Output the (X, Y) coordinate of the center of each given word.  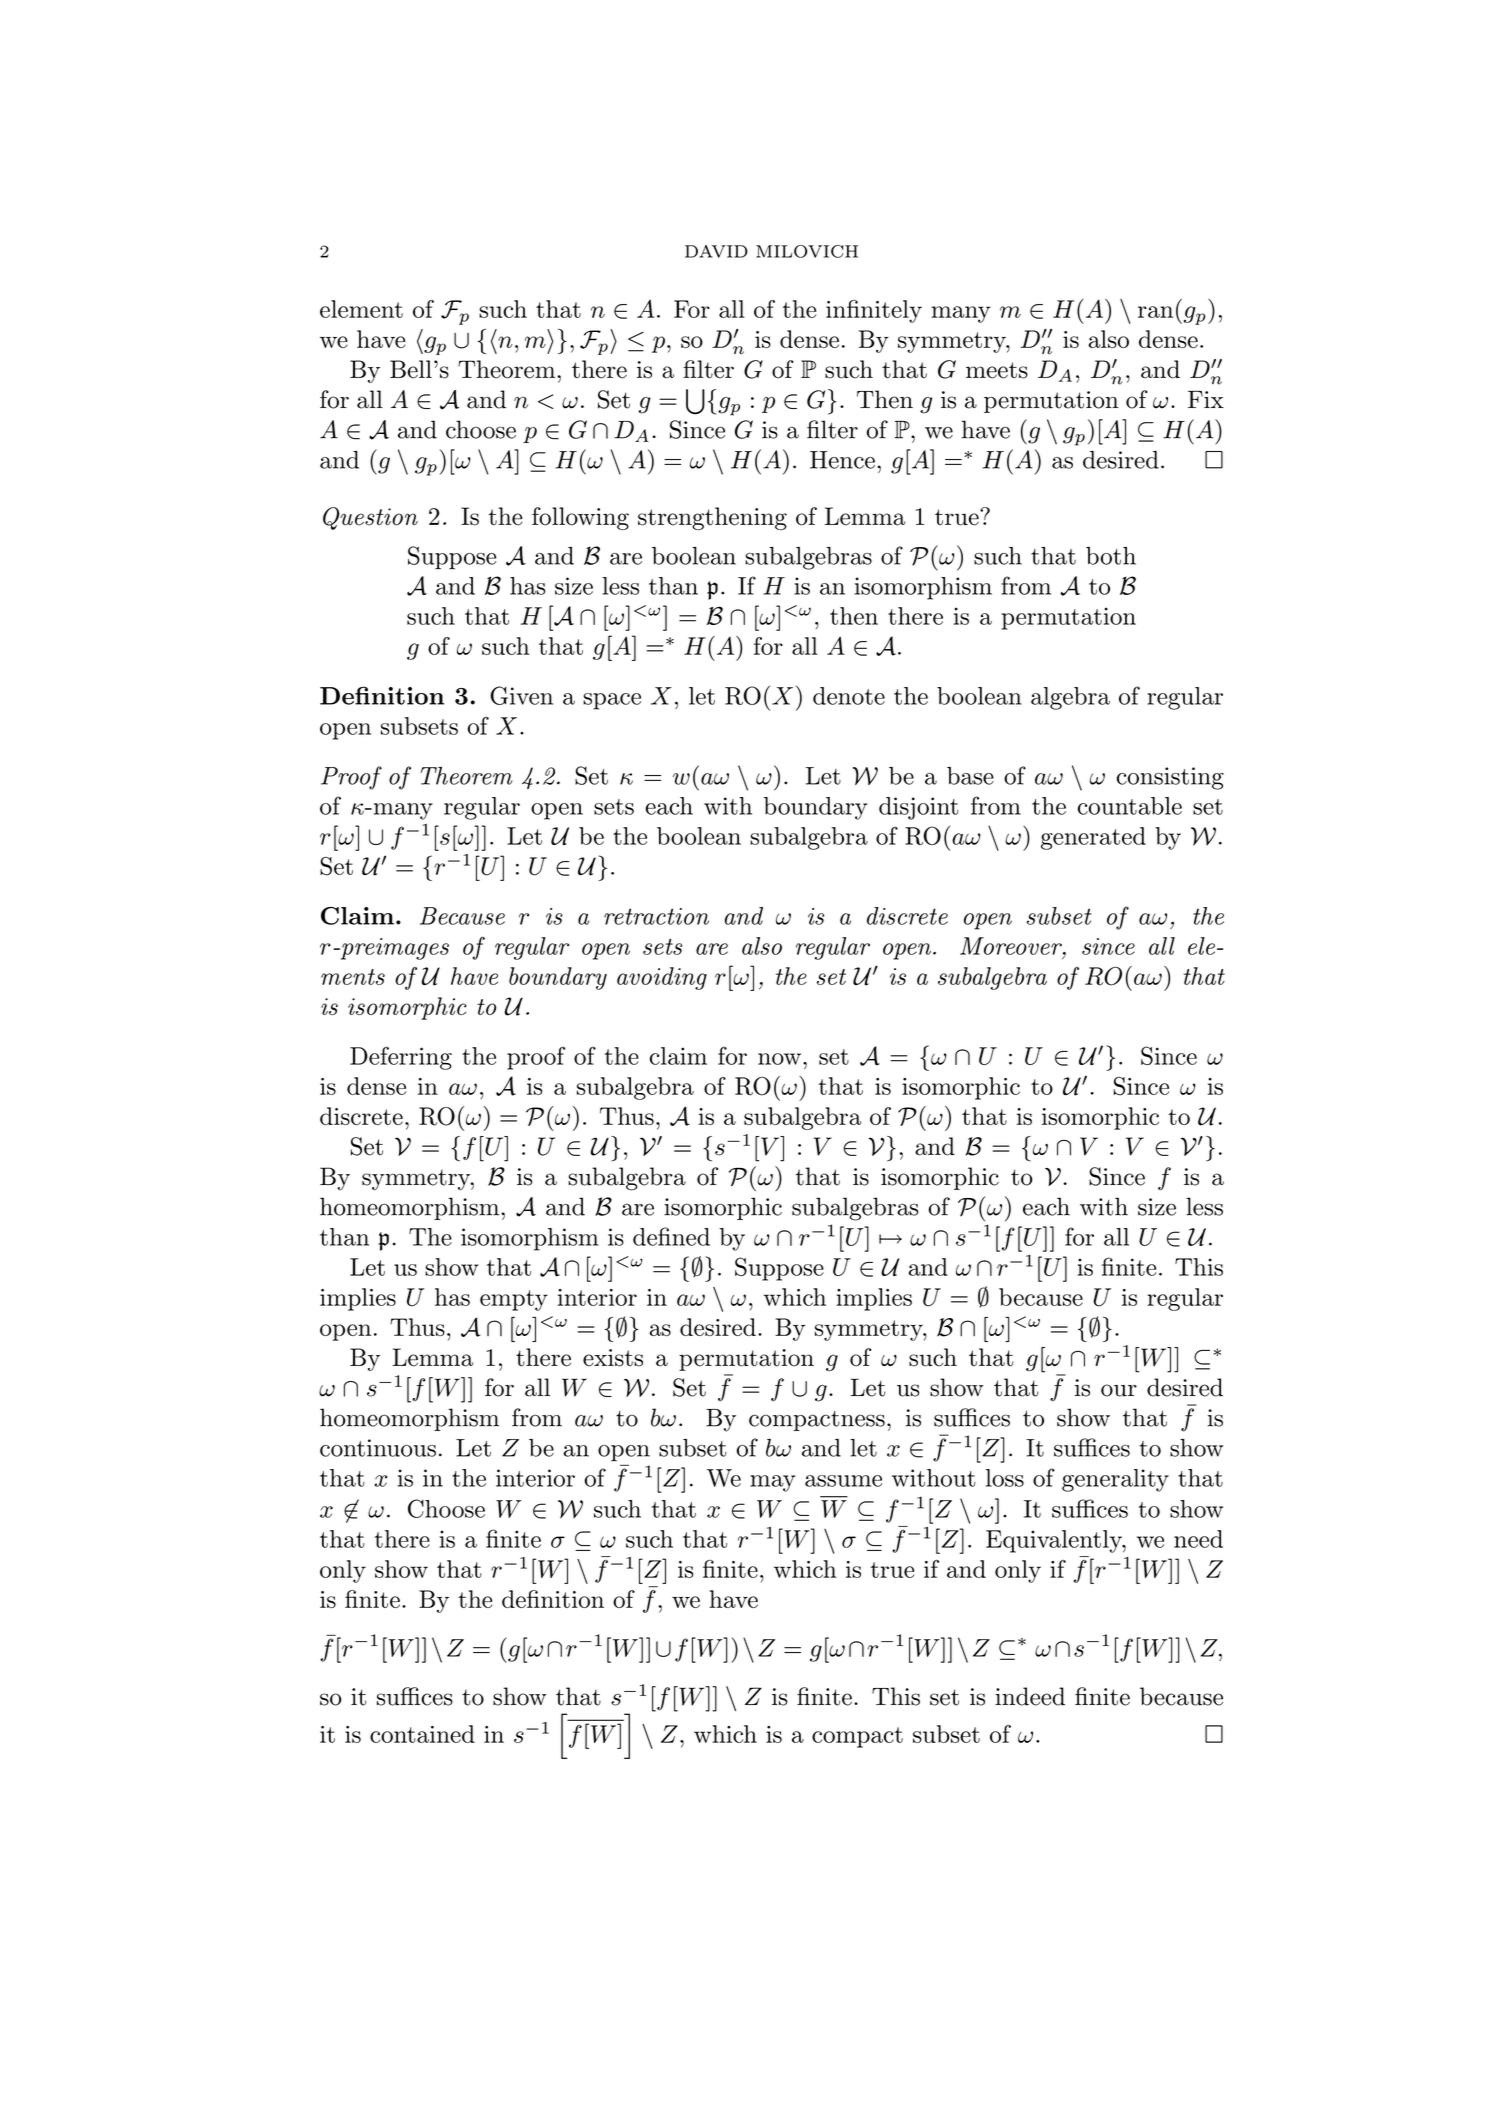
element (361, 309)
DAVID (716, 251)
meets (997, 370)
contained (422, 1734)
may (773, 1483)
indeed (1030, 1696)
